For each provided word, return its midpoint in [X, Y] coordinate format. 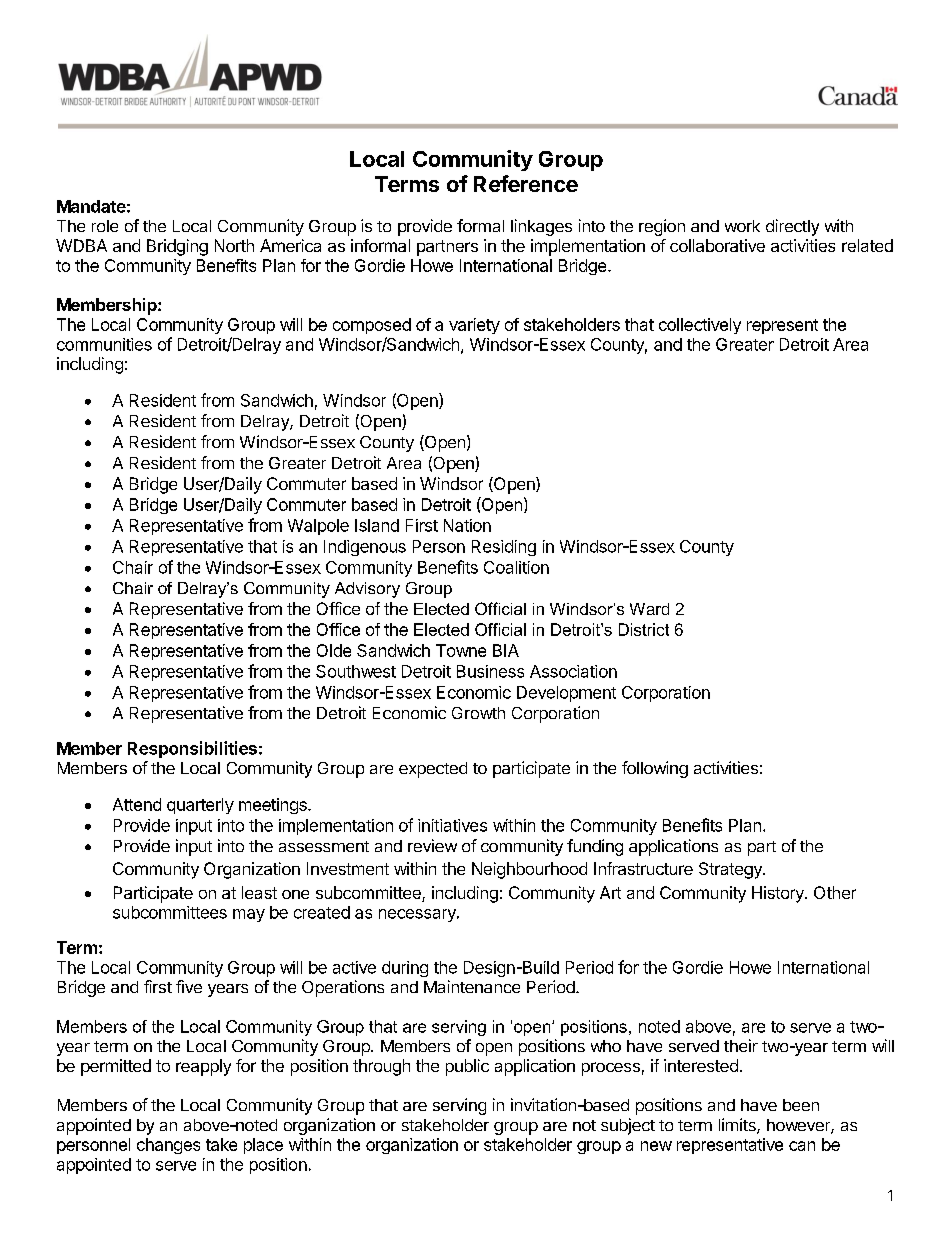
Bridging [177, 247]
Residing [504, 548]
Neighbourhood [529, 870]
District [644, 629]
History [779, 894]
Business [490, 671]
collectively [700, 326]
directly [792, 227]
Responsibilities [192, 749]
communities [104, 344]
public [467, 1067]
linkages [541, 227]
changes [168, 1146]
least [259, 892]
